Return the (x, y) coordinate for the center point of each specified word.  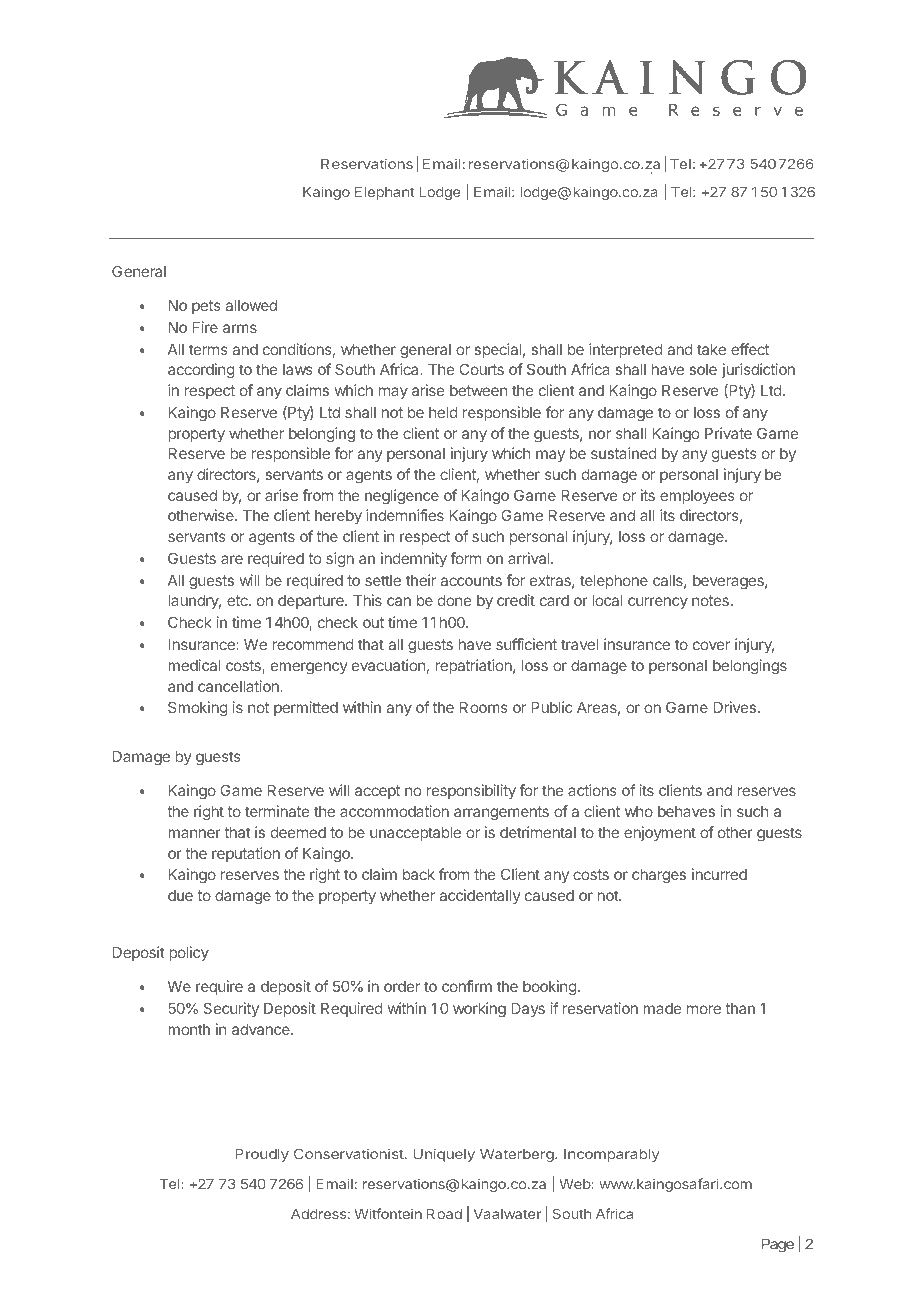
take (711, 349)
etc (238, 600)
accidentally (479, 896)
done (454, 600)
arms (240, 328)
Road (444, 1214)
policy (189, 953)
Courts (481, 369)
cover (711, 645)
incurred (719, 874)
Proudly (262, 1157)
